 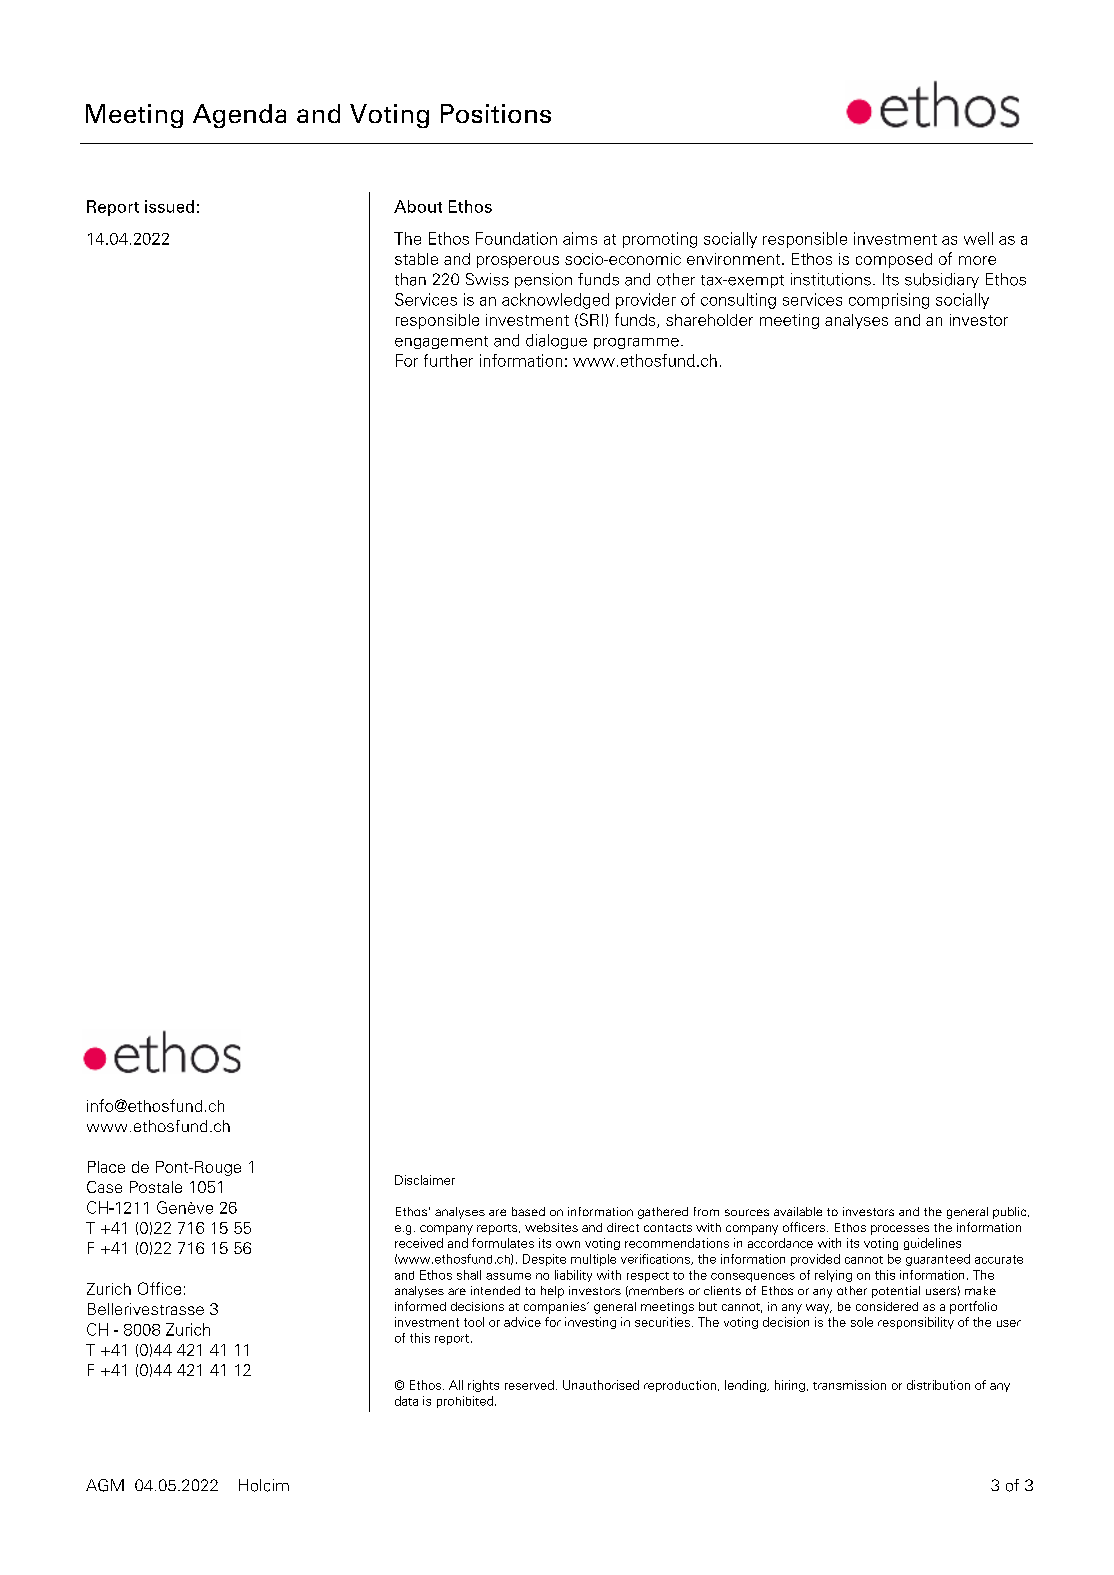 I want to click on reserved, so click(x=529, y=1385).
